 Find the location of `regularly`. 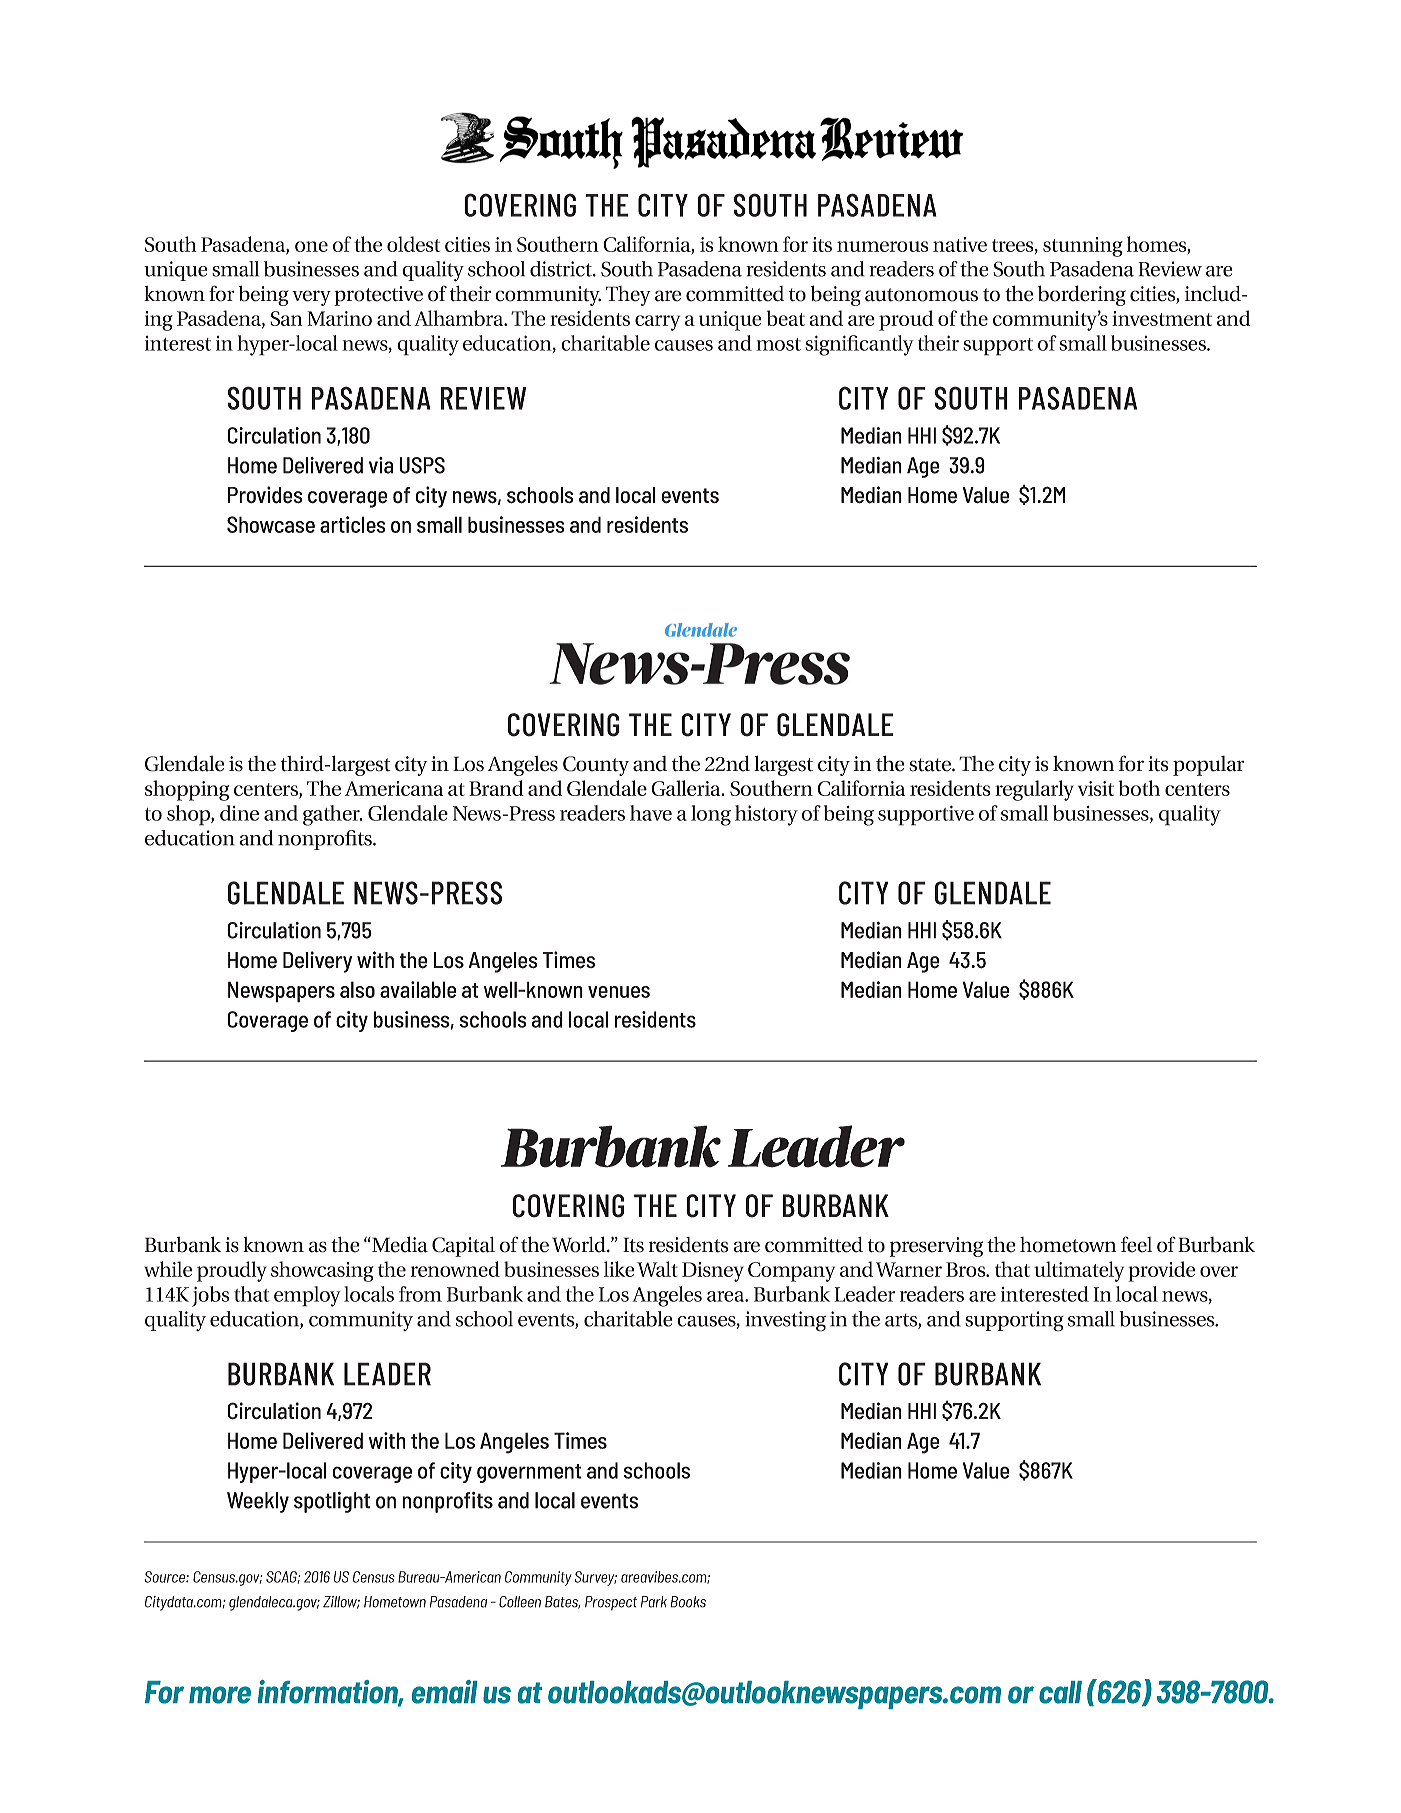

regularly is located at coordinates (1034, 790).
